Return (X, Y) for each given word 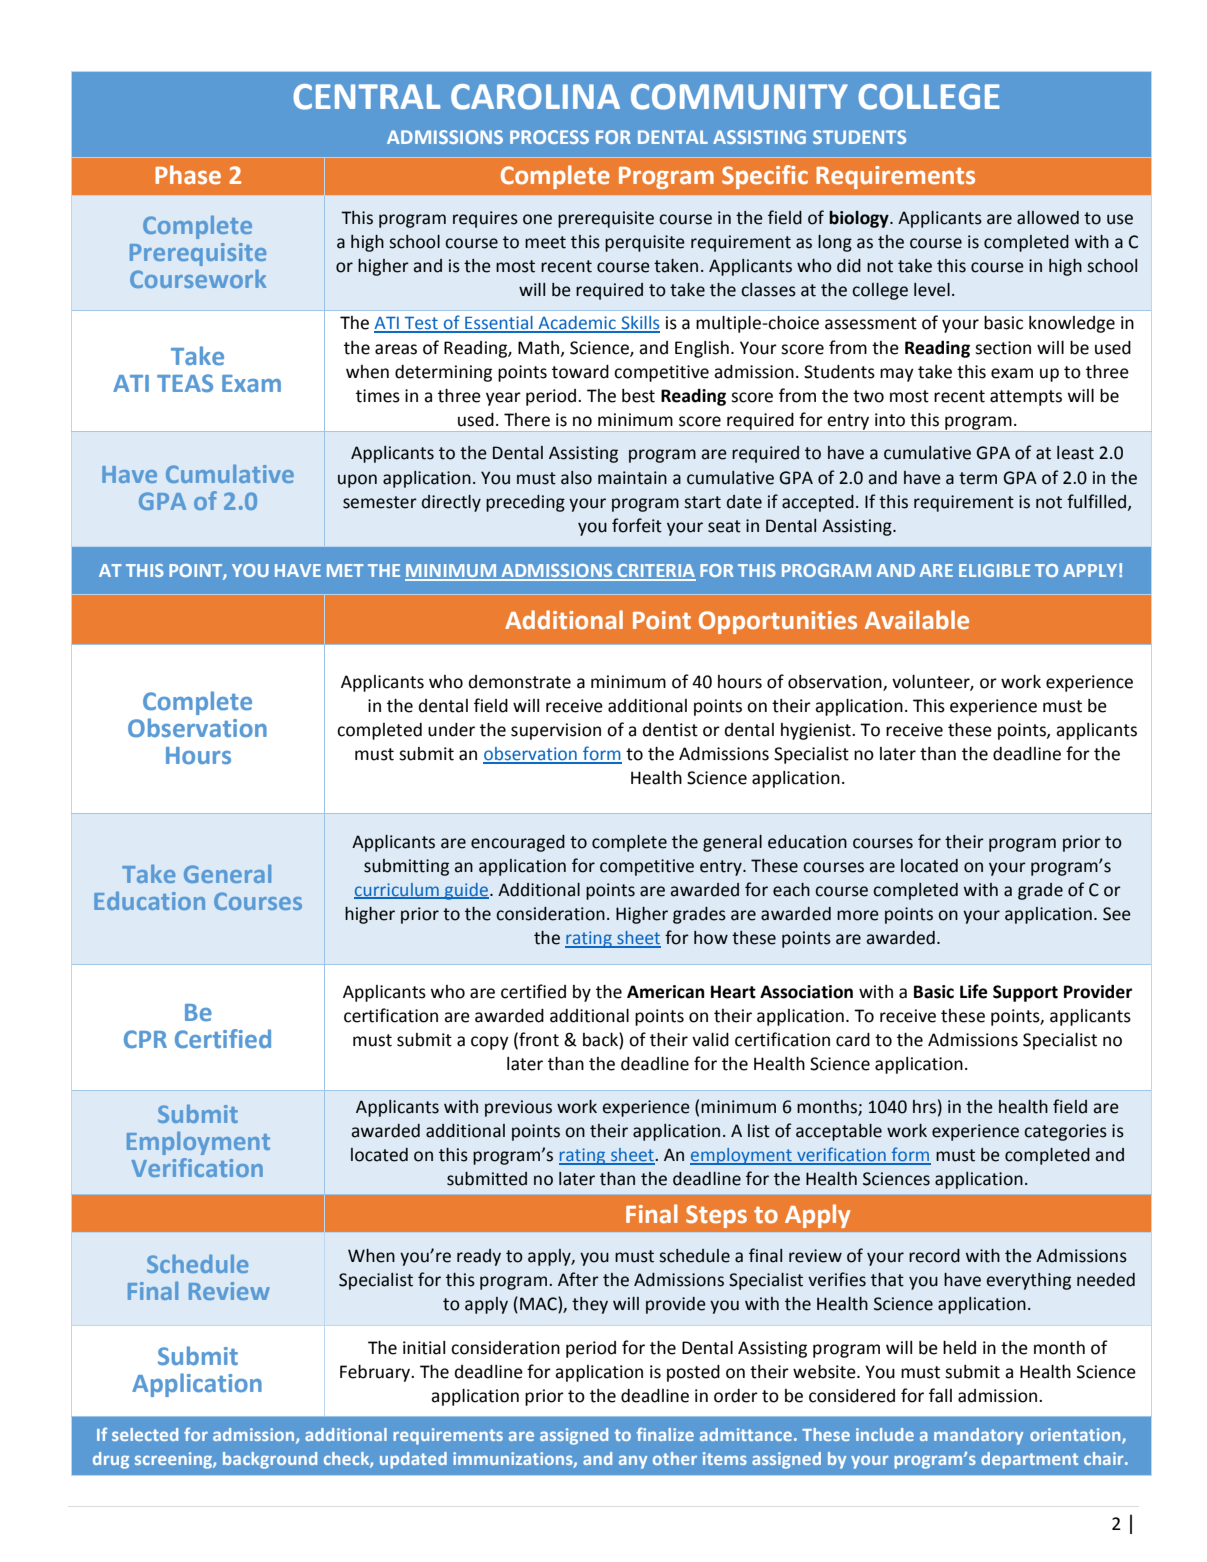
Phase (188, 175)
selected (145, 1434)
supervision (556, 731)
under (451, 730)
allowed (1048, 218)
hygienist (817, 731)
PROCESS (549, 137)
